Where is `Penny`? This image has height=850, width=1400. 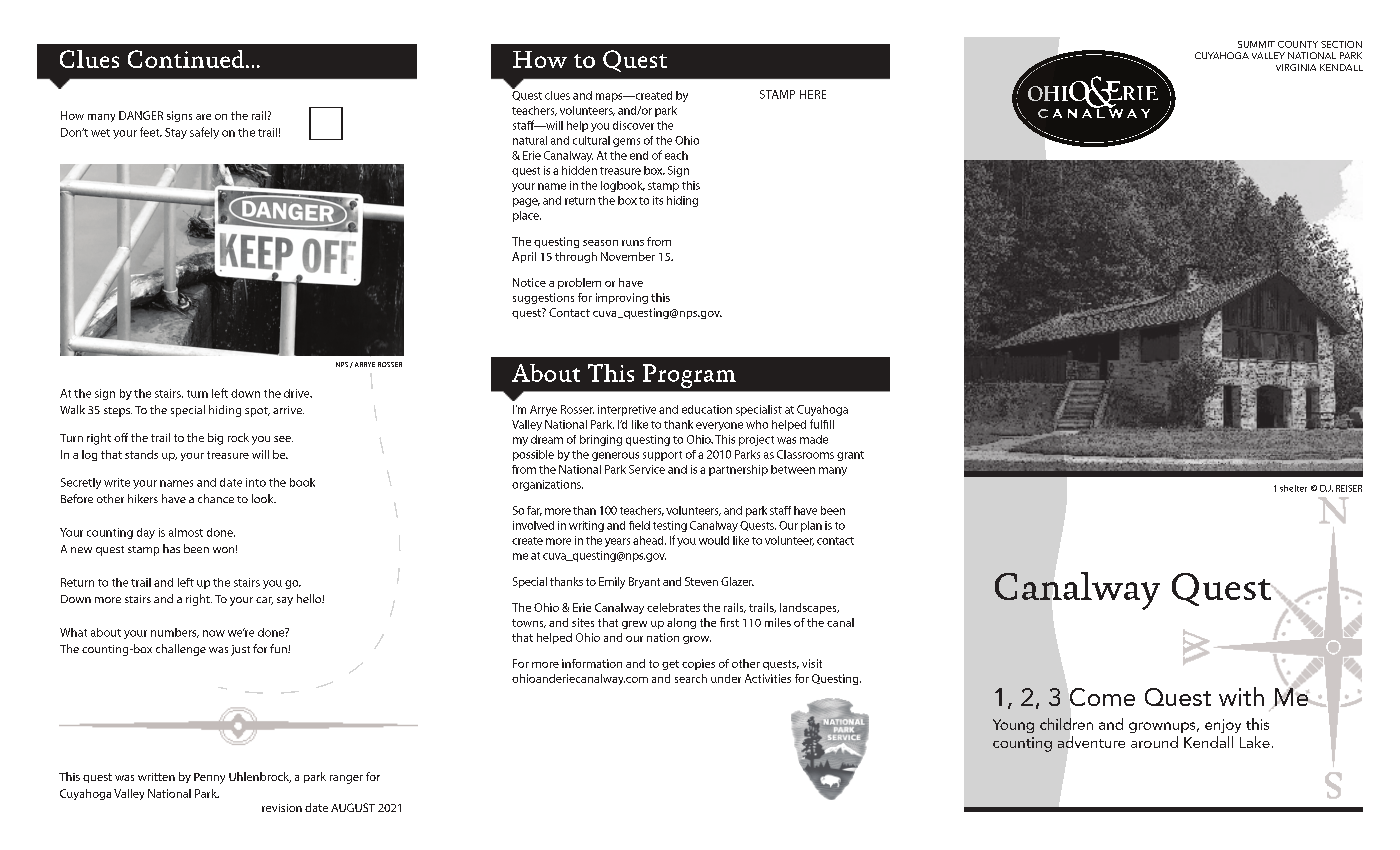 Penny is located at coordinates (209, 778).
